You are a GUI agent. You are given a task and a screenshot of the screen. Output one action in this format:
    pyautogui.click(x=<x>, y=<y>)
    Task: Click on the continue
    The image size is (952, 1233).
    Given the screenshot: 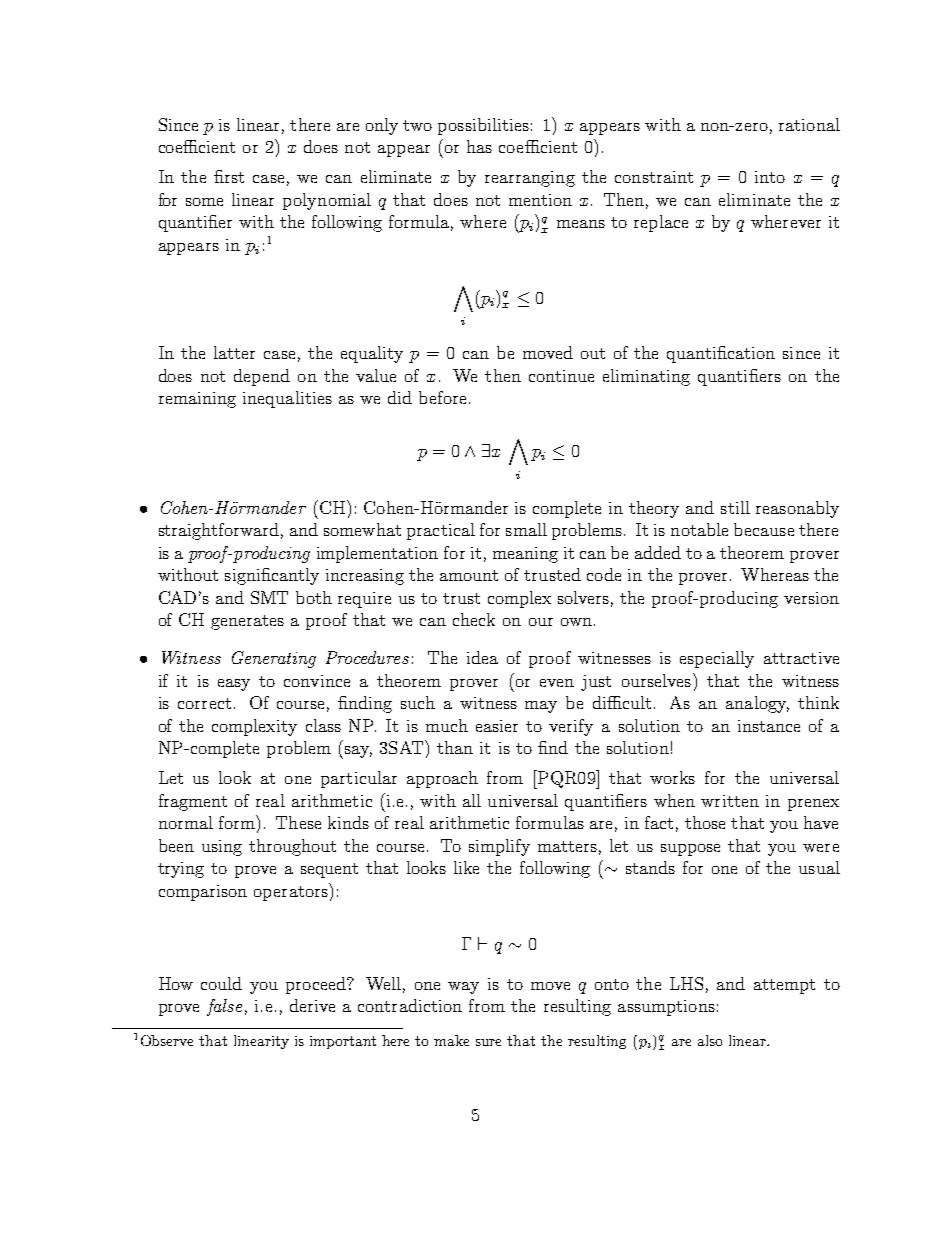 What is the action you would take?
    pyautogui.click(x=561, y=376)
